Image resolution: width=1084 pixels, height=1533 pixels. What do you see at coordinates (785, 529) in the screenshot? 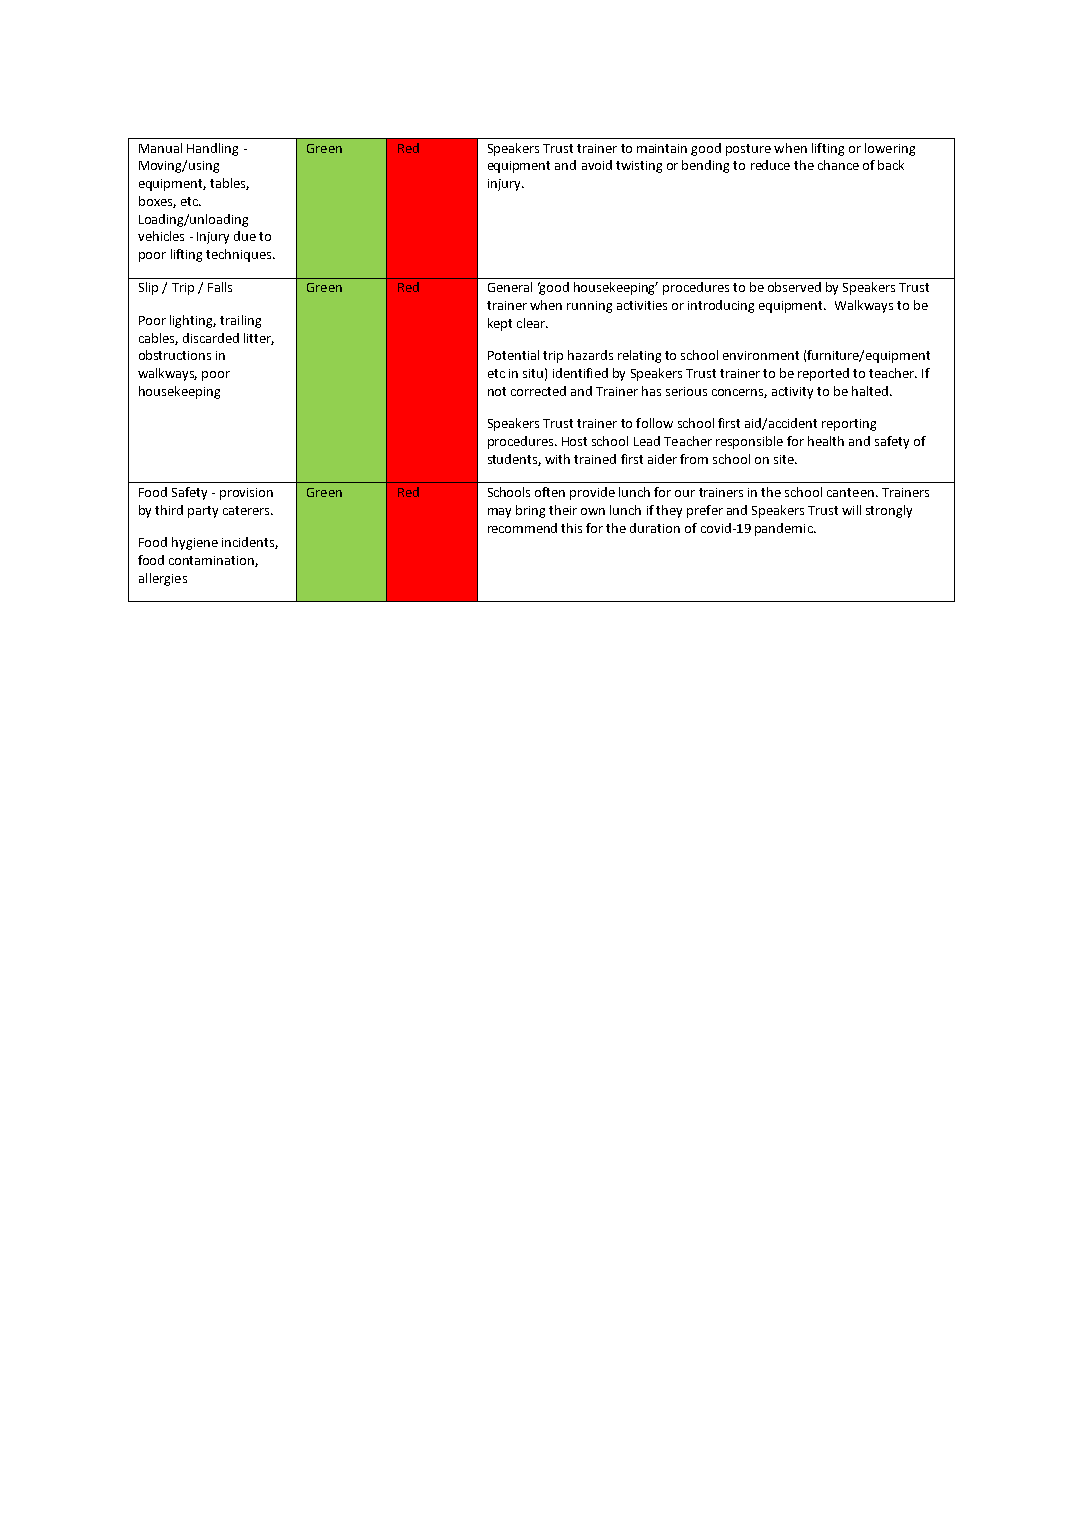
I see `pandemic` at bounding box center [785, 529].
